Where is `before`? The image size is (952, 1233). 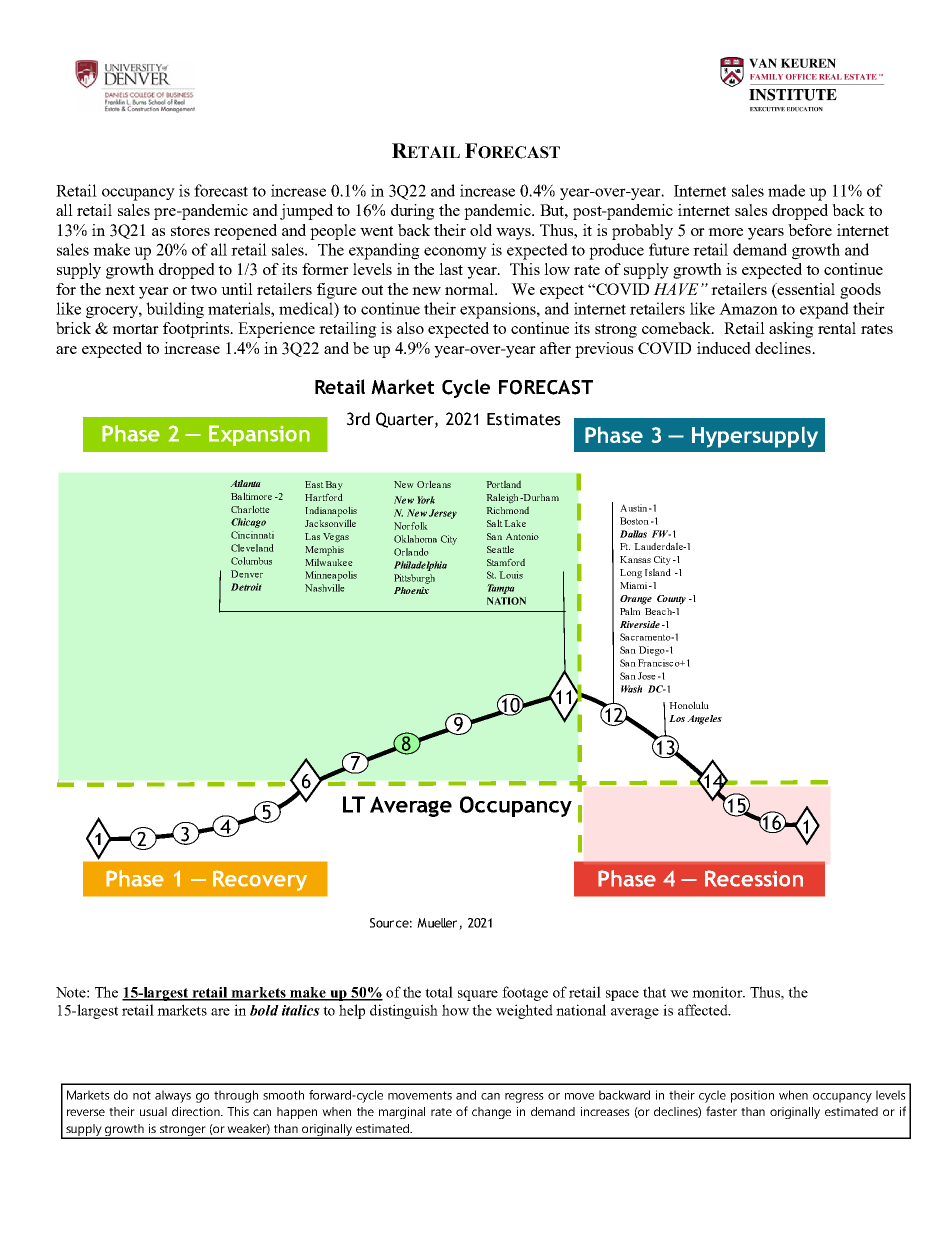 before is located at coordinates (810, 230).
